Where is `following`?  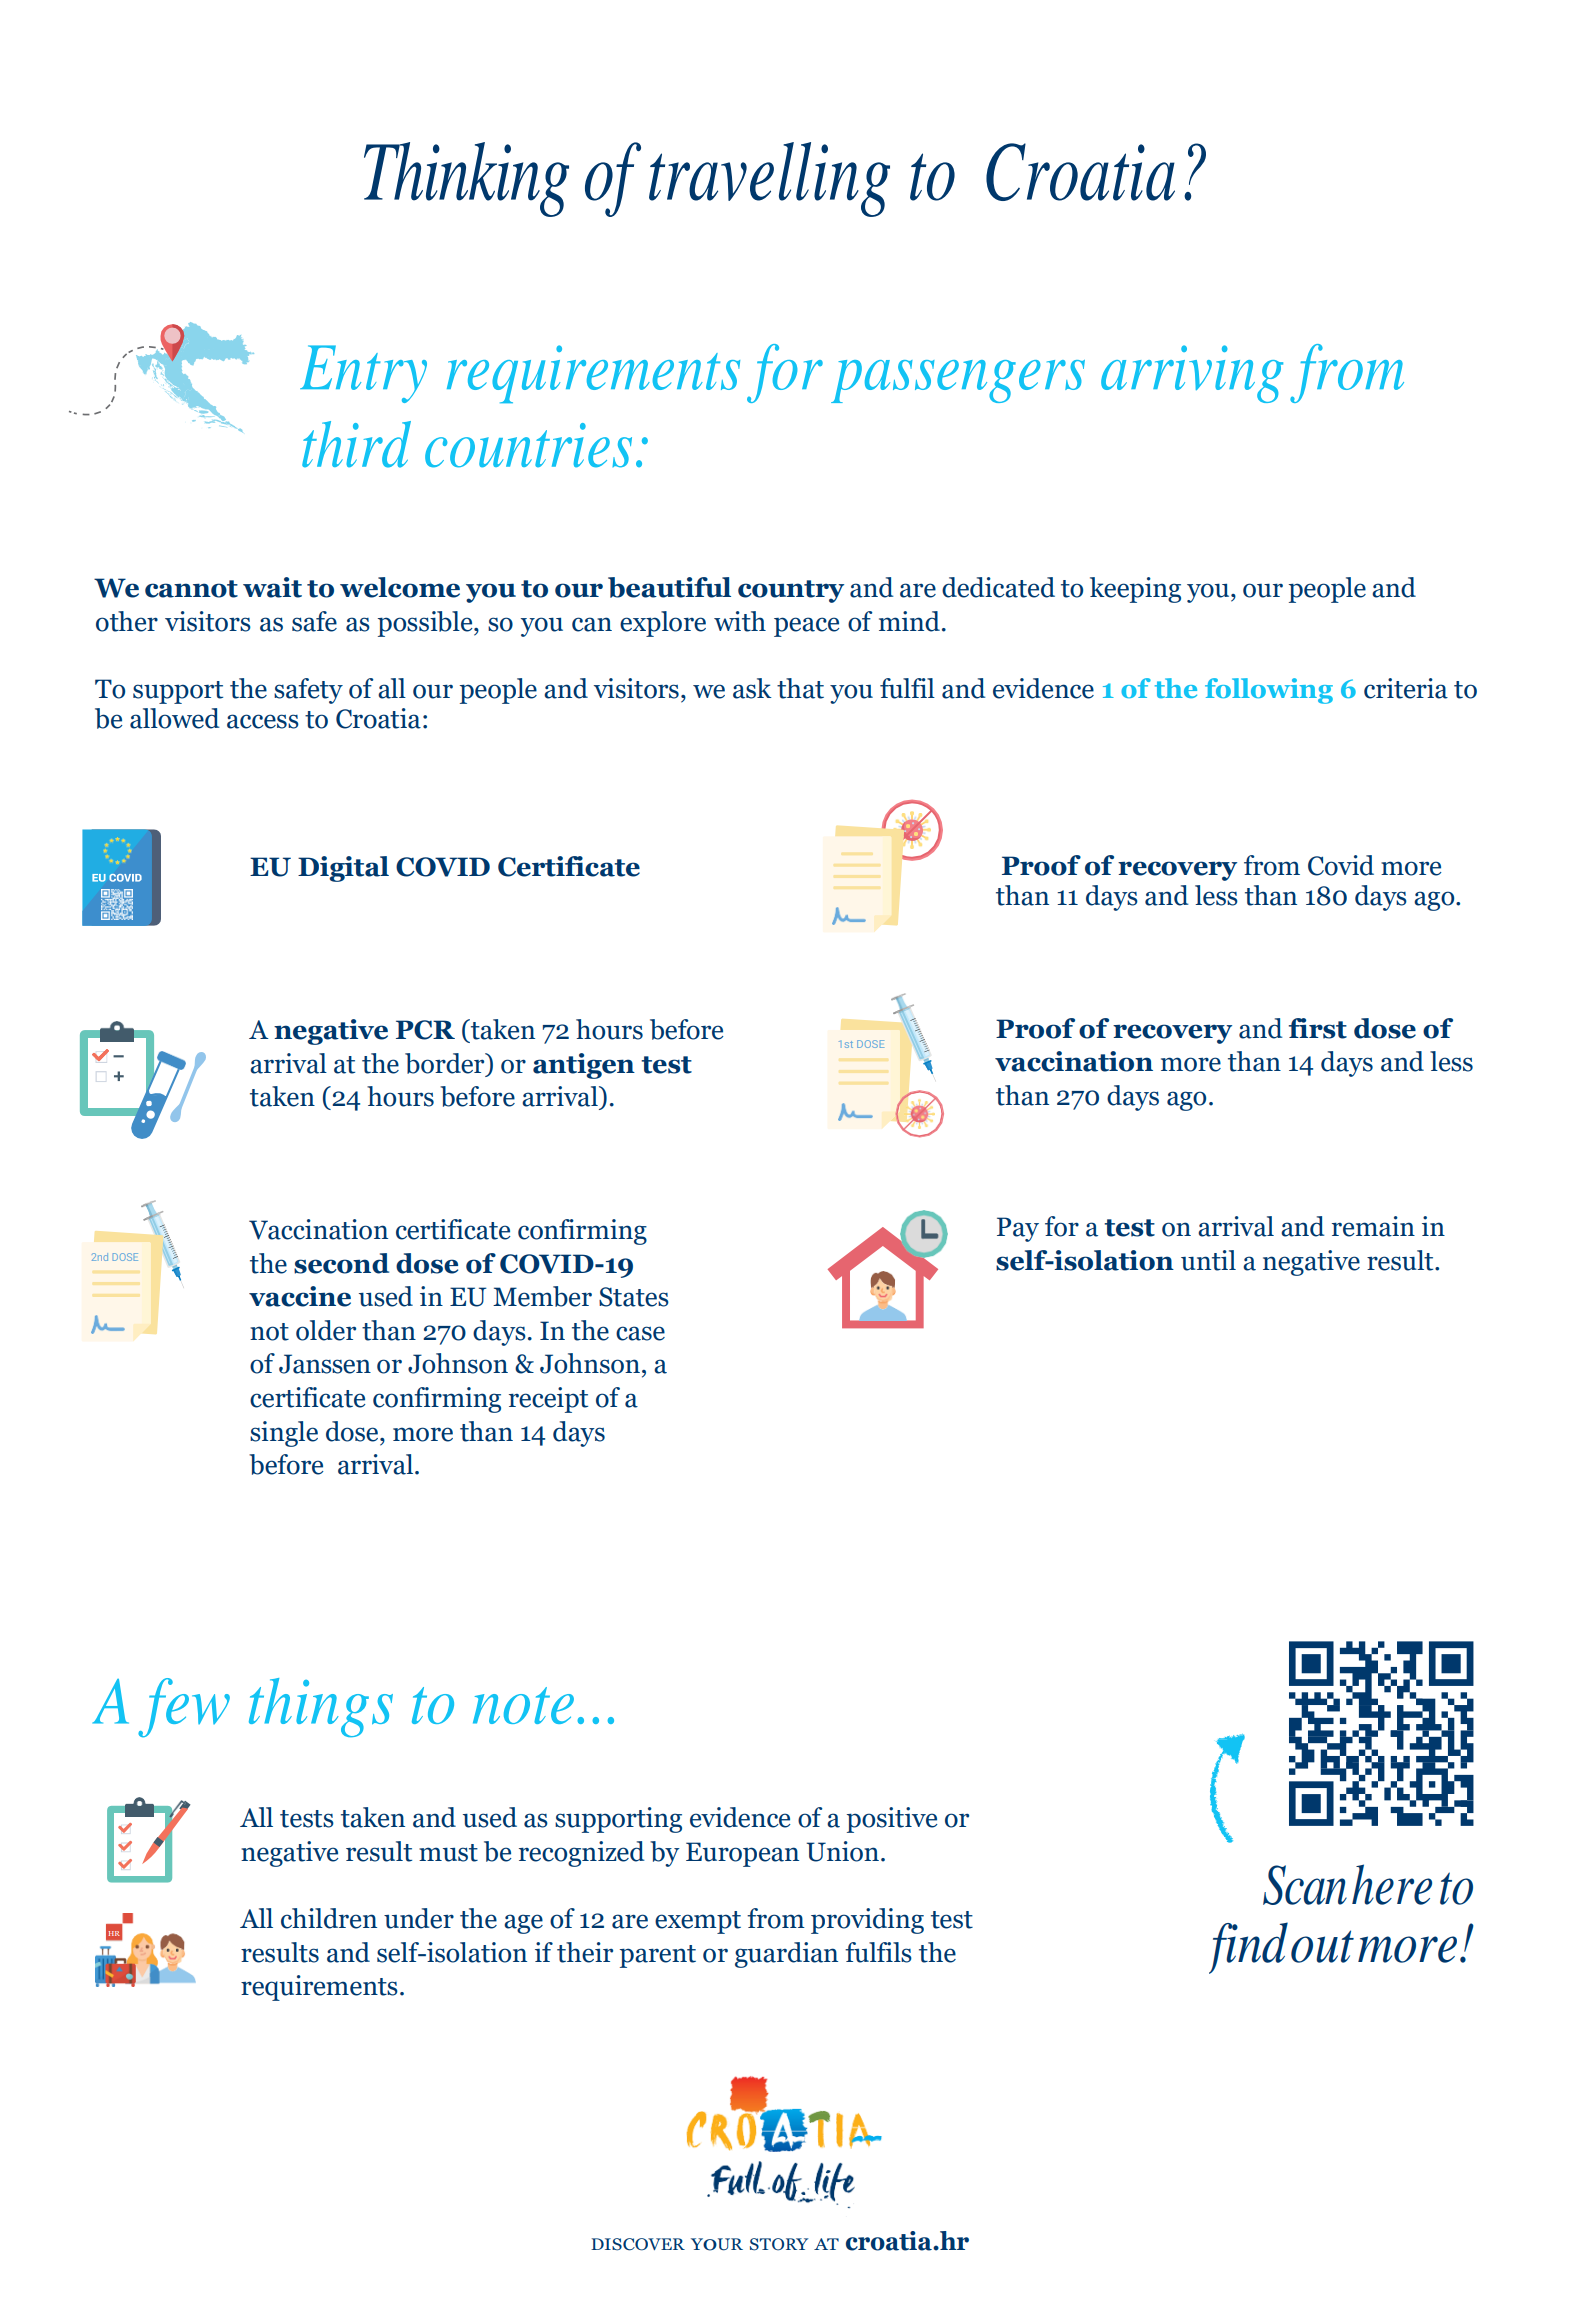
following is located at coordinates (1269, 691).
